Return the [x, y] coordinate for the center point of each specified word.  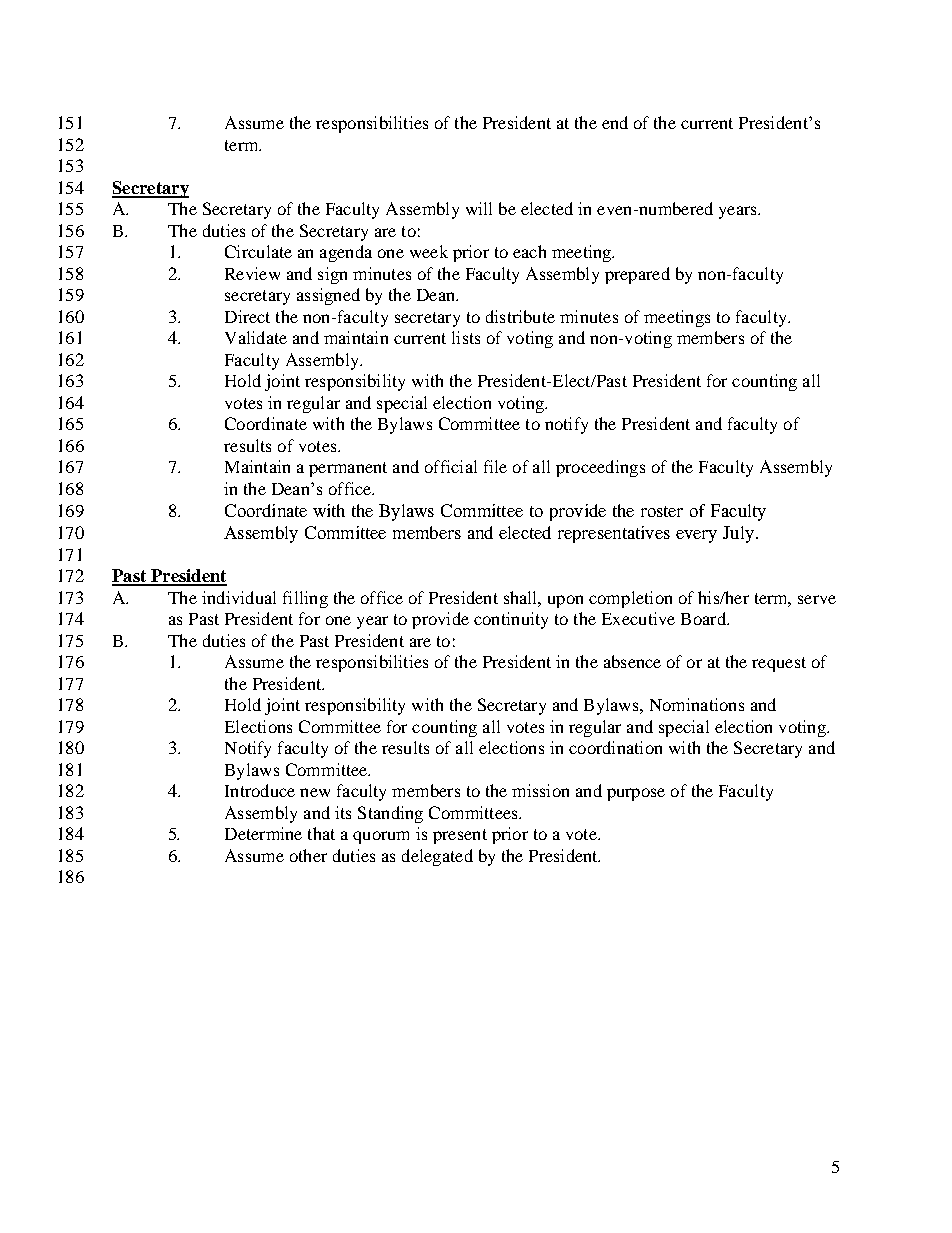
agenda [346, 253]
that [321, 833]
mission [540, 790]
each [529, 251]
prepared [637, 275]
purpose [636, 794]
